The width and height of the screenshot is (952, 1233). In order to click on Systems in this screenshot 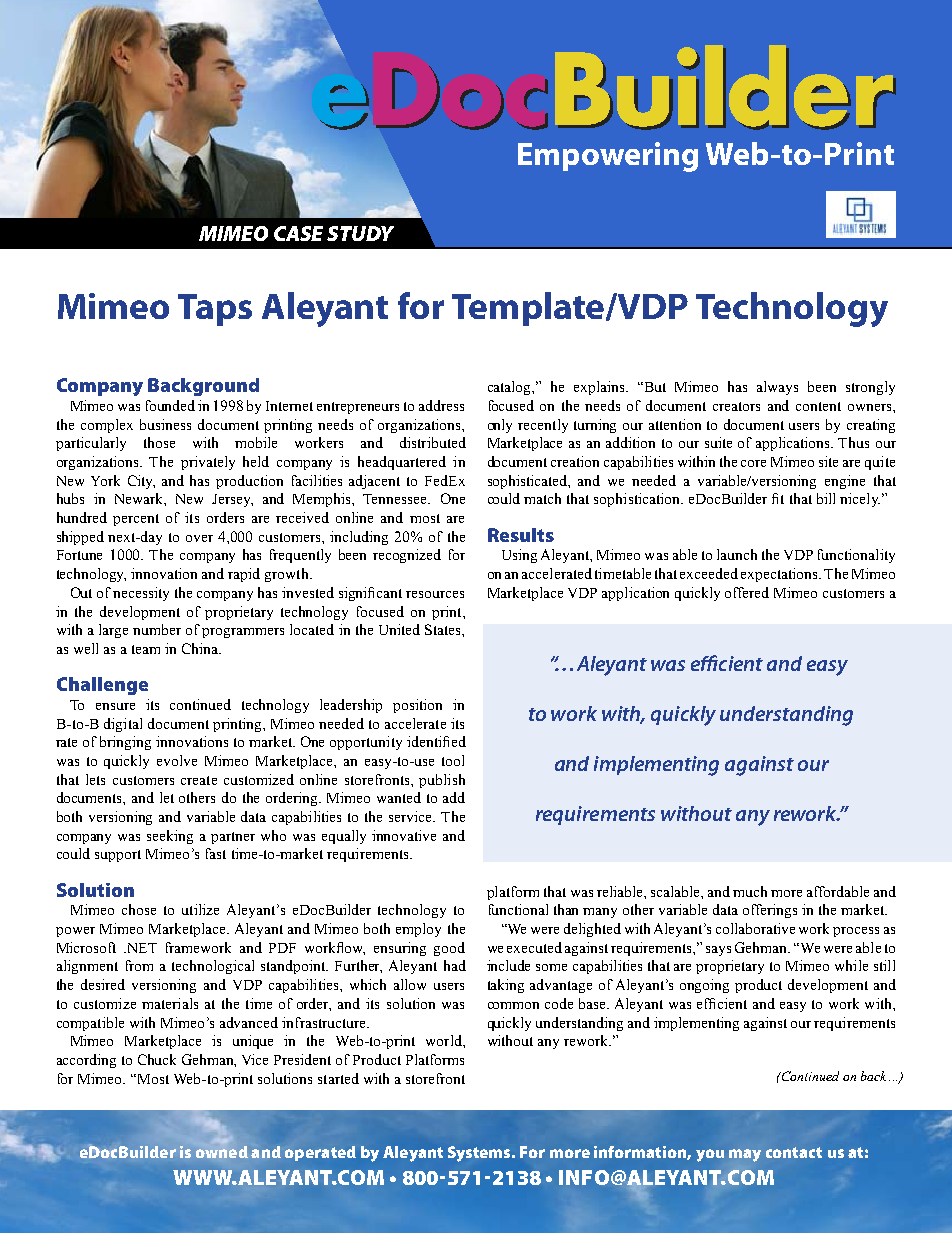, I will do `click(480, 1154)`.
